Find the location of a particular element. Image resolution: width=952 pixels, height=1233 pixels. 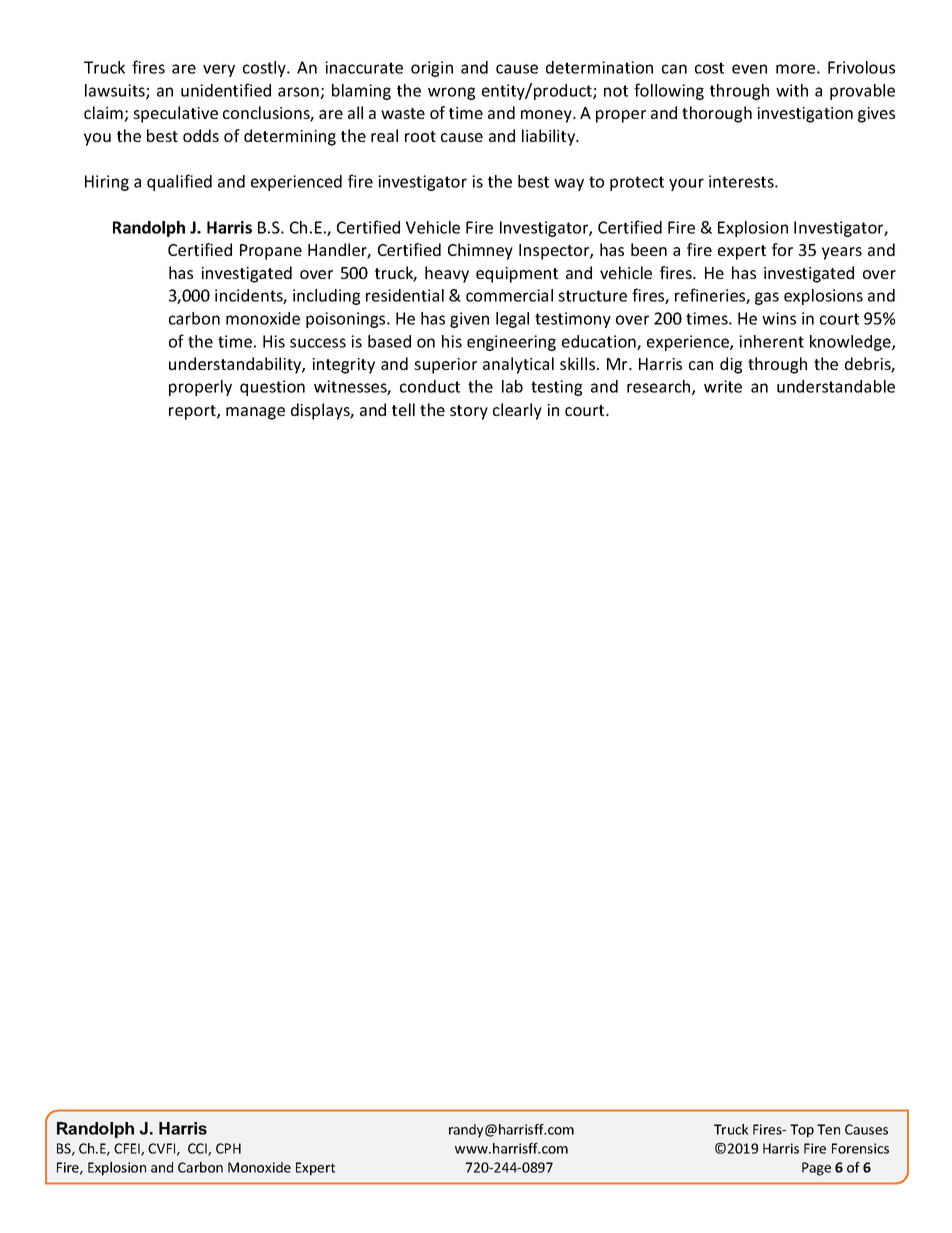

CPH is located at coordinates (228, 1148).
